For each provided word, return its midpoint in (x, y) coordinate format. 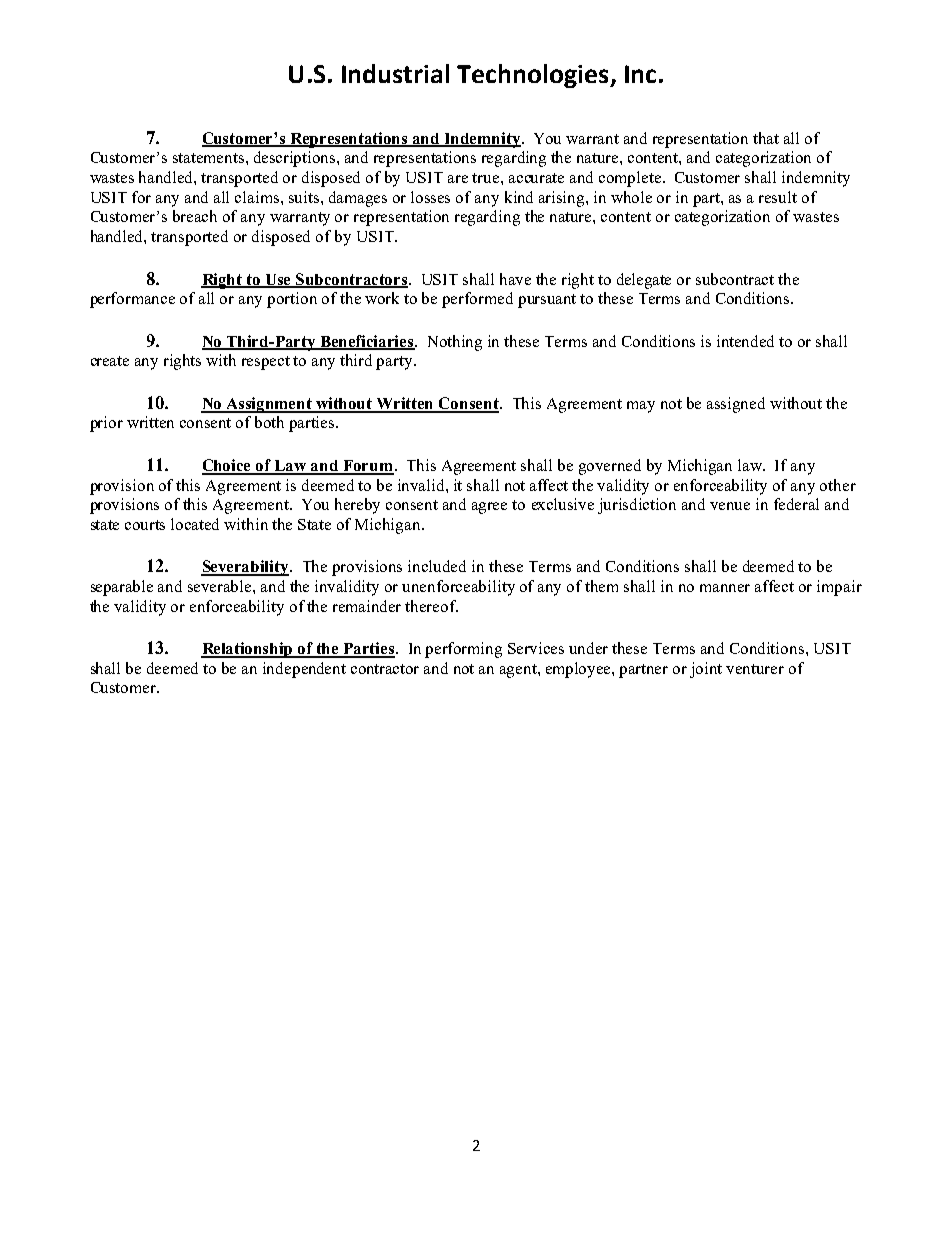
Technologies (534, 76)
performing (463, 650)
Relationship (248, 650)
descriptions (296, 159)
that (766, 138)
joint (706, 670)
